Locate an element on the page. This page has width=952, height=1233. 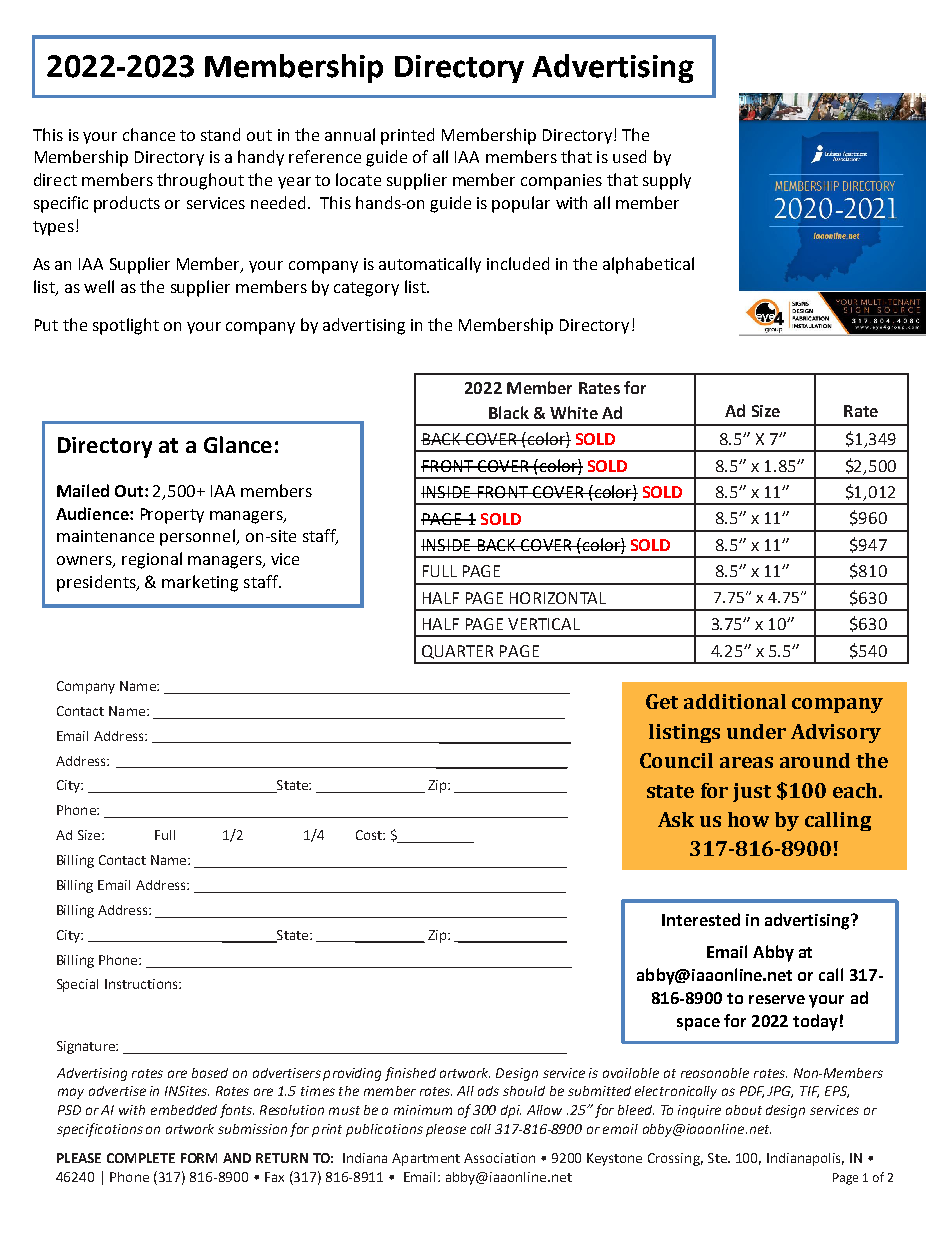
chance is located at coordinates (149, 134).
